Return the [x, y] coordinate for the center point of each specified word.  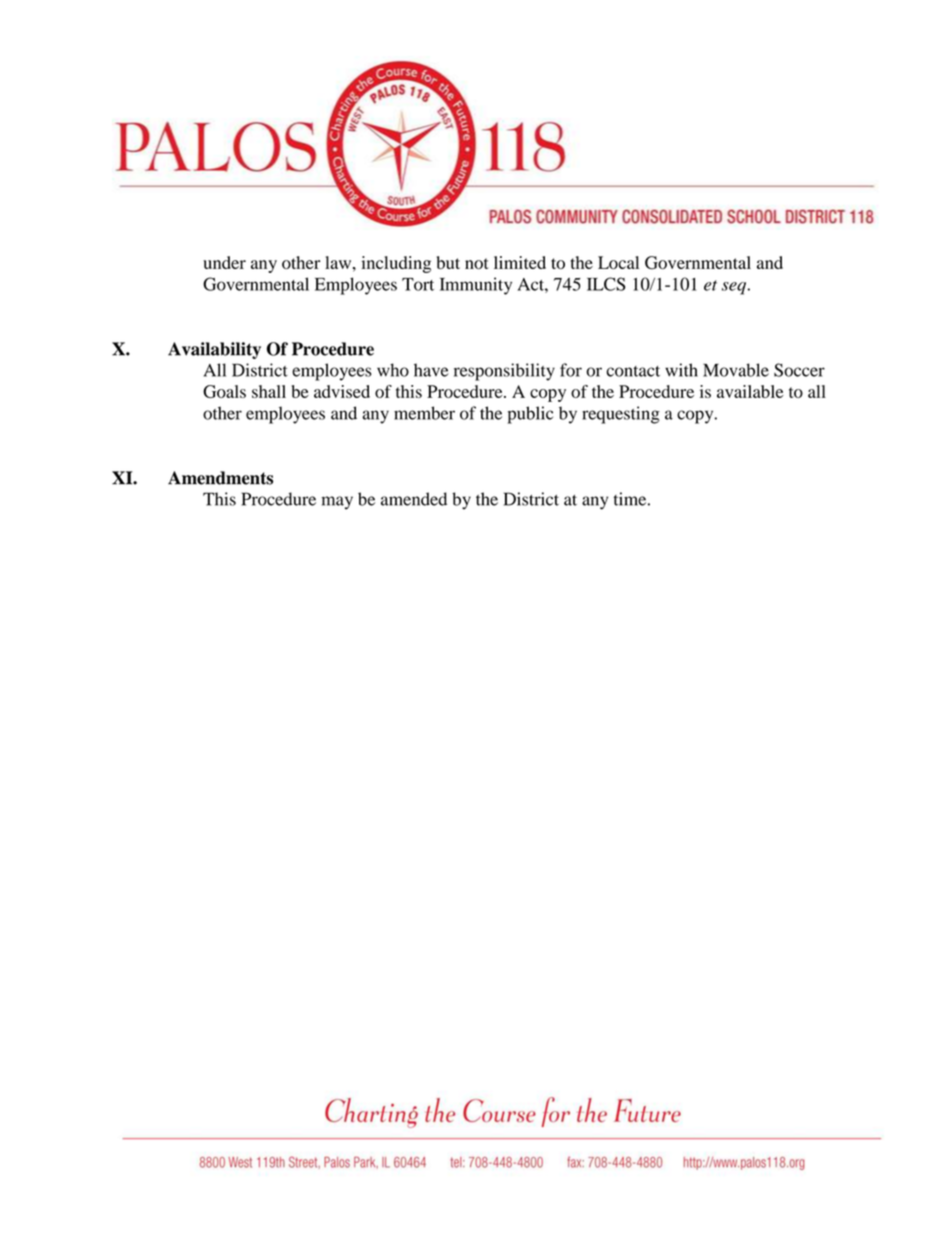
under [224, 262]
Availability [214, 350]
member [424, 413]
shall [269, 391]
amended [414, 499]
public [530, 415]
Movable [736, 370]
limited [520, 262]
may [337, 503]
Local [618, 262]
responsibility [504, 372]
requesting [621, 415]
